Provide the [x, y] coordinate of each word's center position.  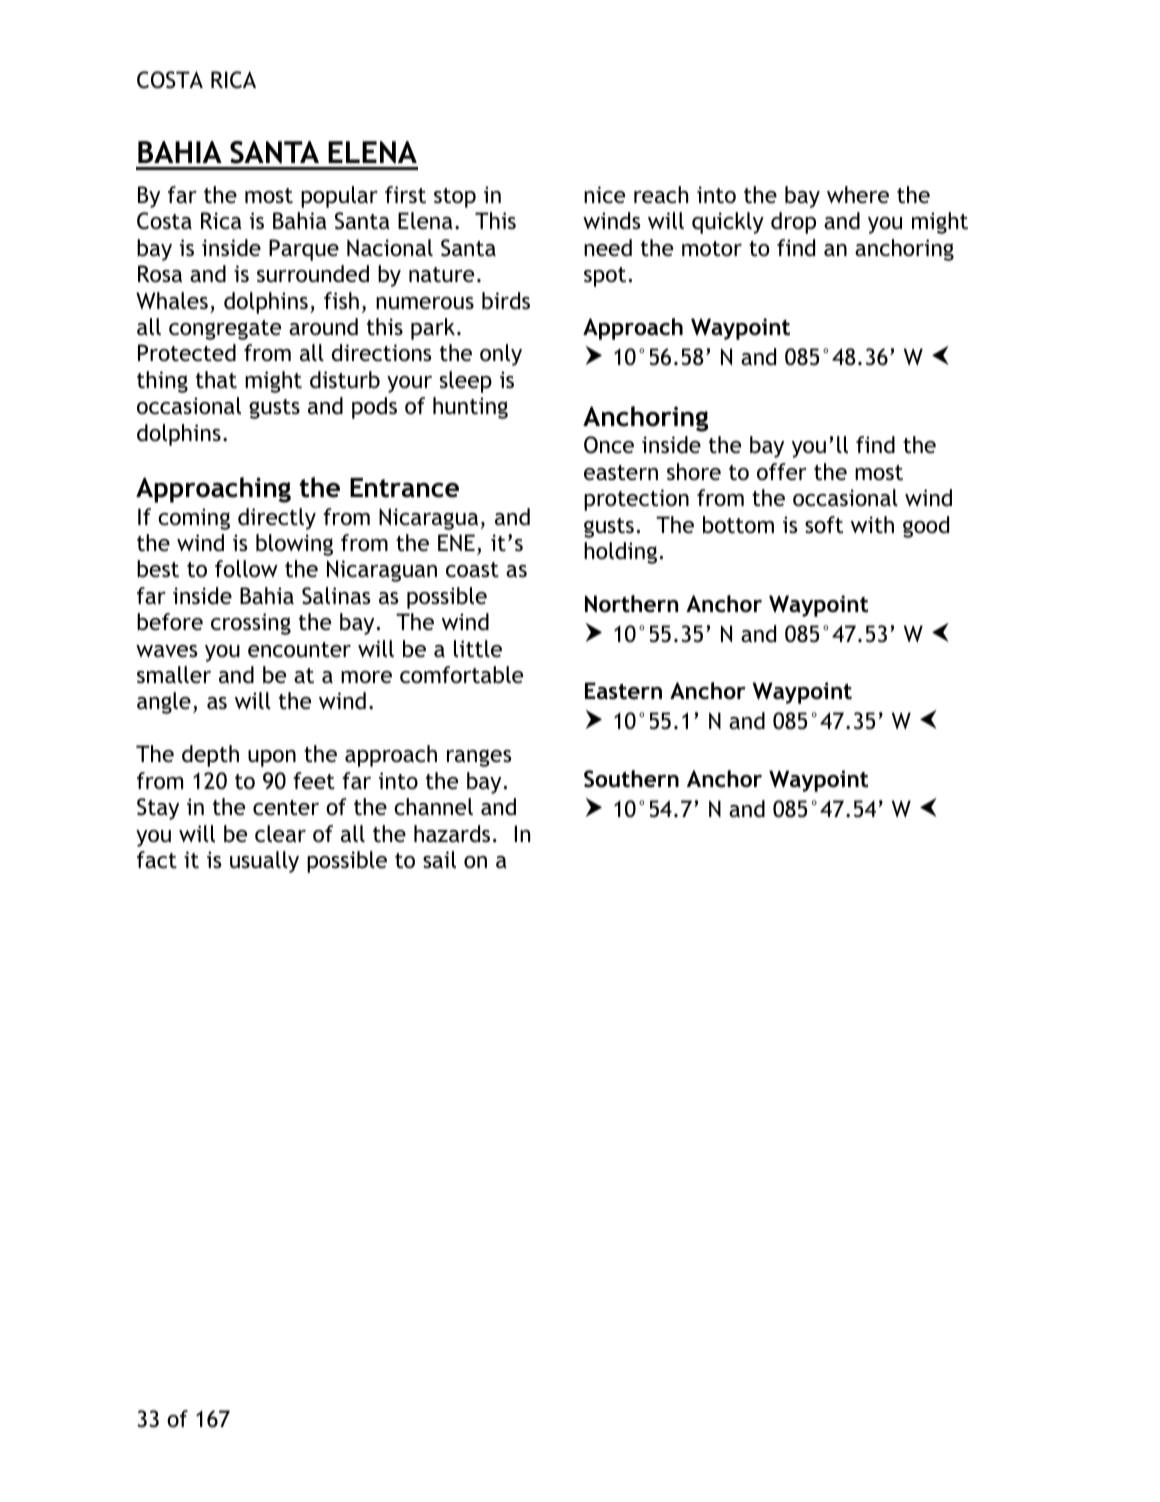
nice [604, 195]
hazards [452, 834]
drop [793, 223]
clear [280, 834]
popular [339, 197]
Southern [631, 779]
